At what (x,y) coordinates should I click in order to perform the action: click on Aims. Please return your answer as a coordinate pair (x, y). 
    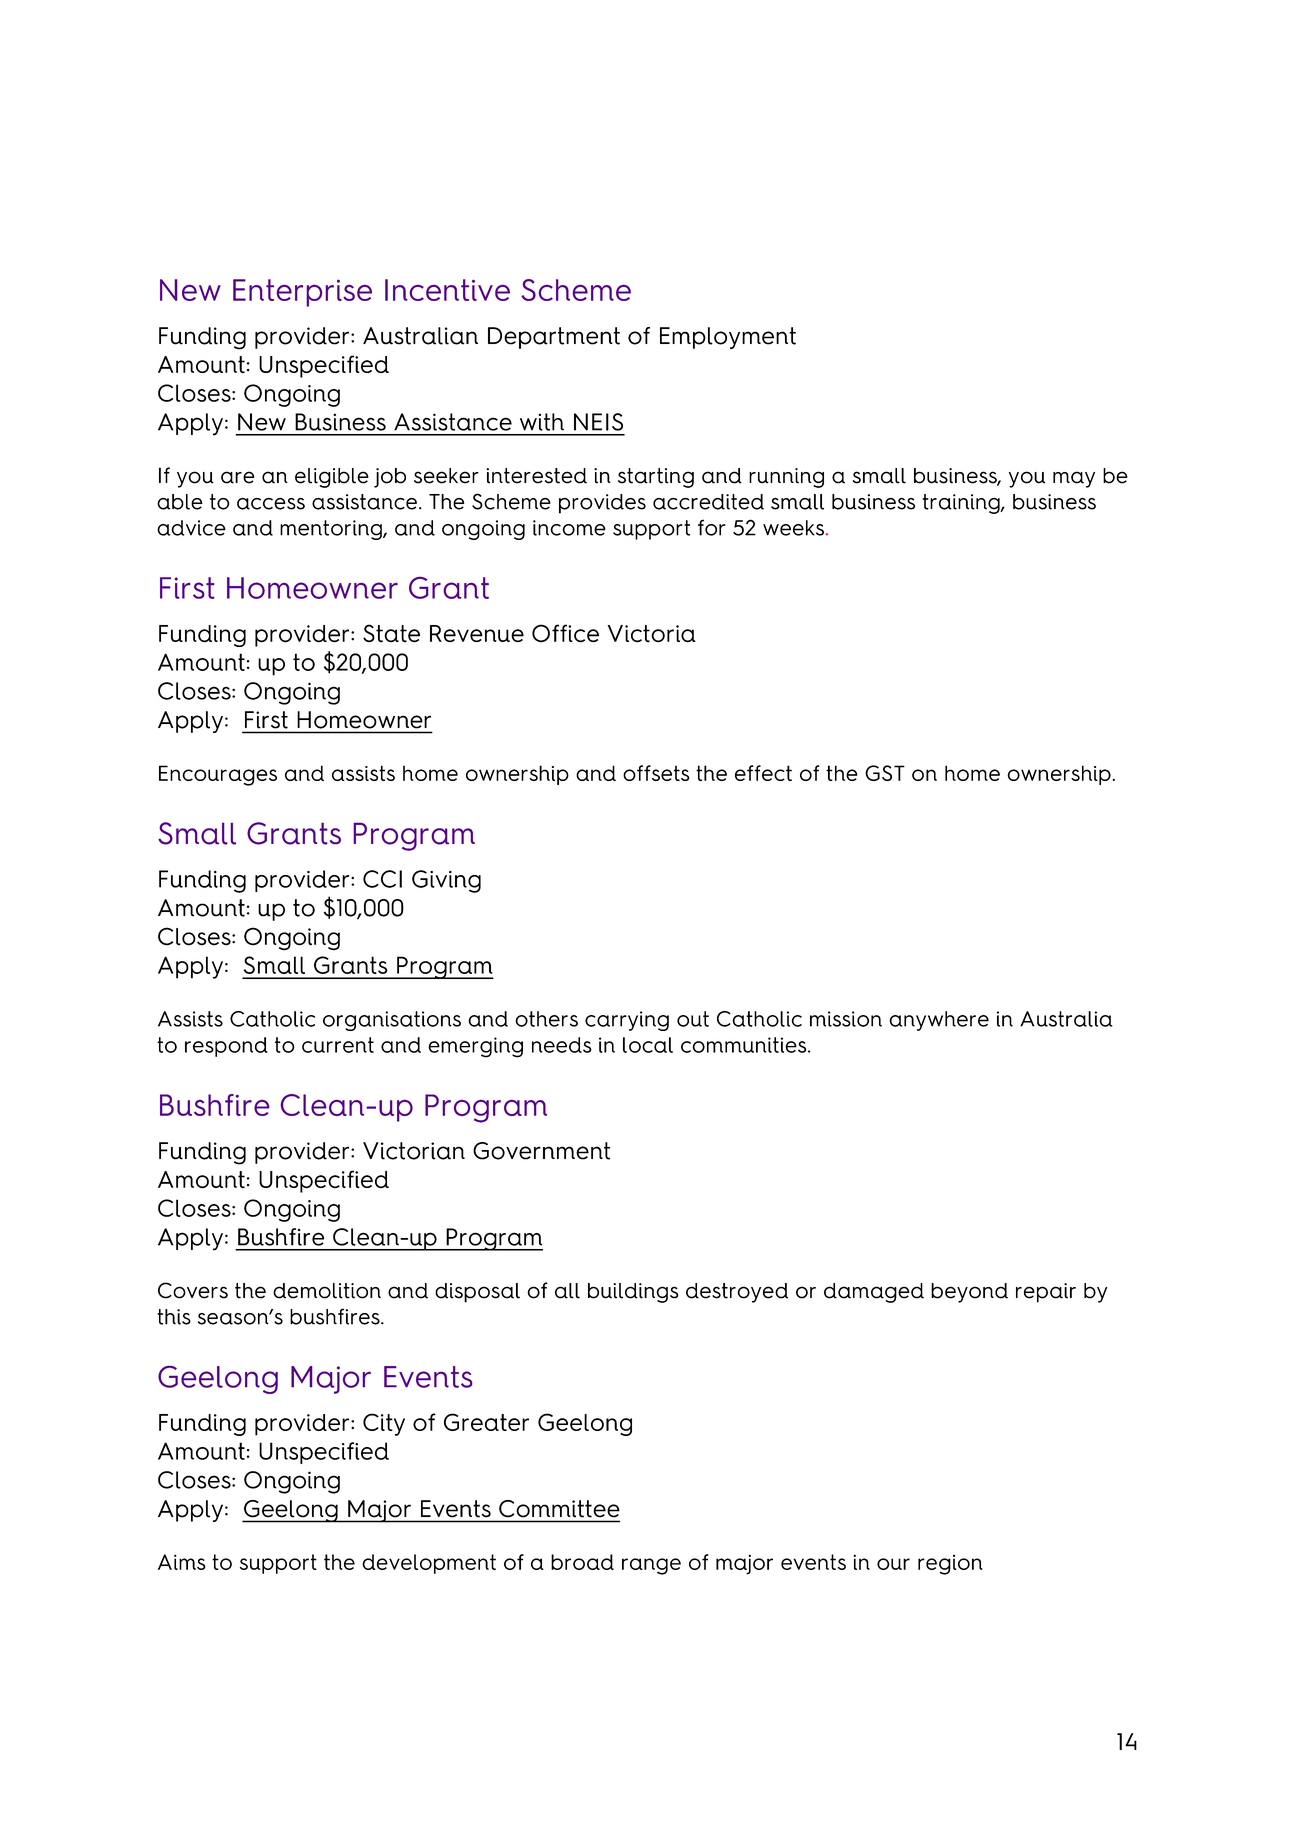
    Looking at the image, I should click on (182, 1562).
